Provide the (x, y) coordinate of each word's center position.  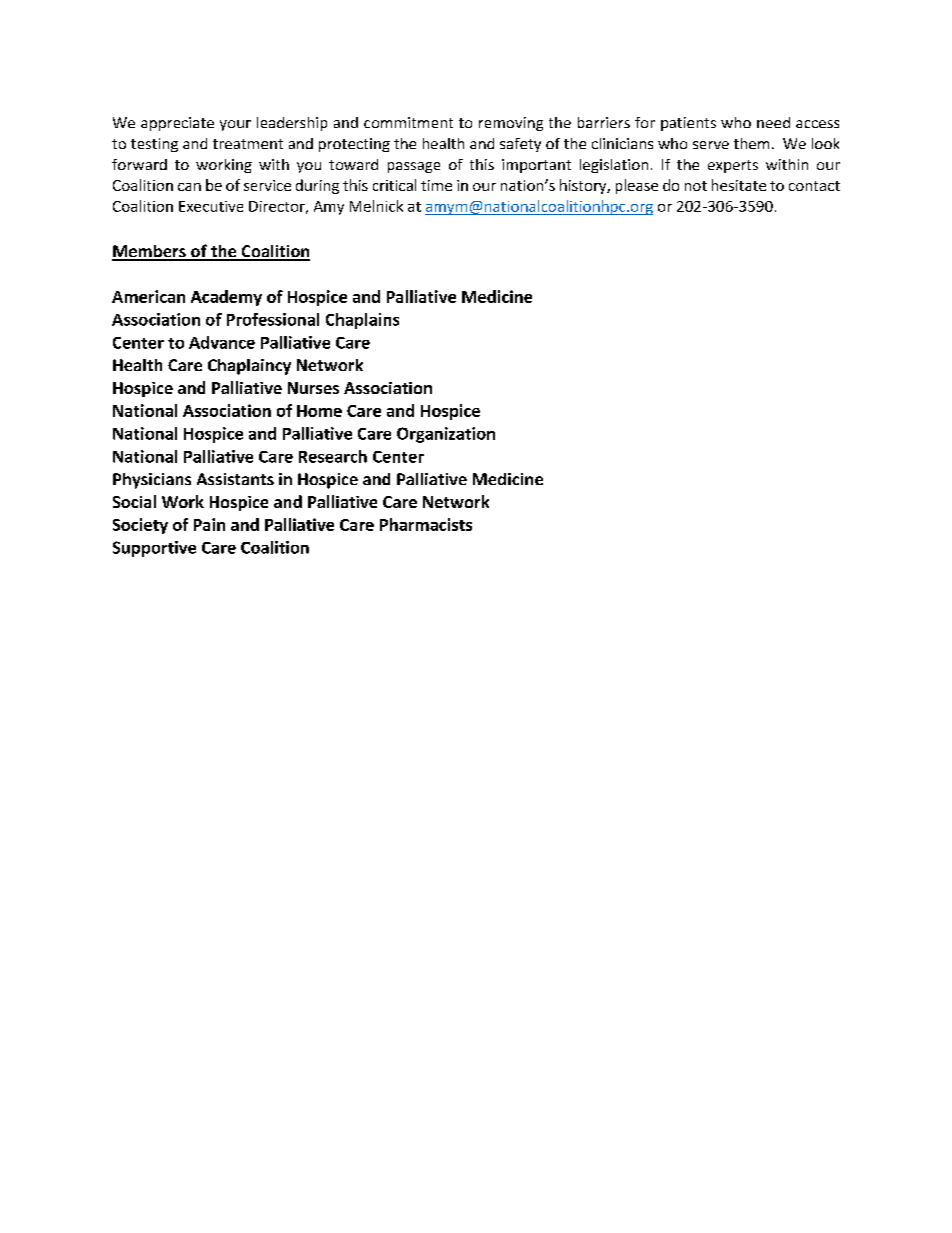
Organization (446, 435)
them (751, 143)
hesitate (739, 185)
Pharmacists (426, 524)
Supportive (154, 549)
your (235, 125)
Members (150, 252)
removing (511, 124)
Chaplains (362, 321)
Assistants (235, 479)
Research (333, 456)
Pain (209, 524)
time (436, 185)
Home (319, 411)
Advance (222, 342)
